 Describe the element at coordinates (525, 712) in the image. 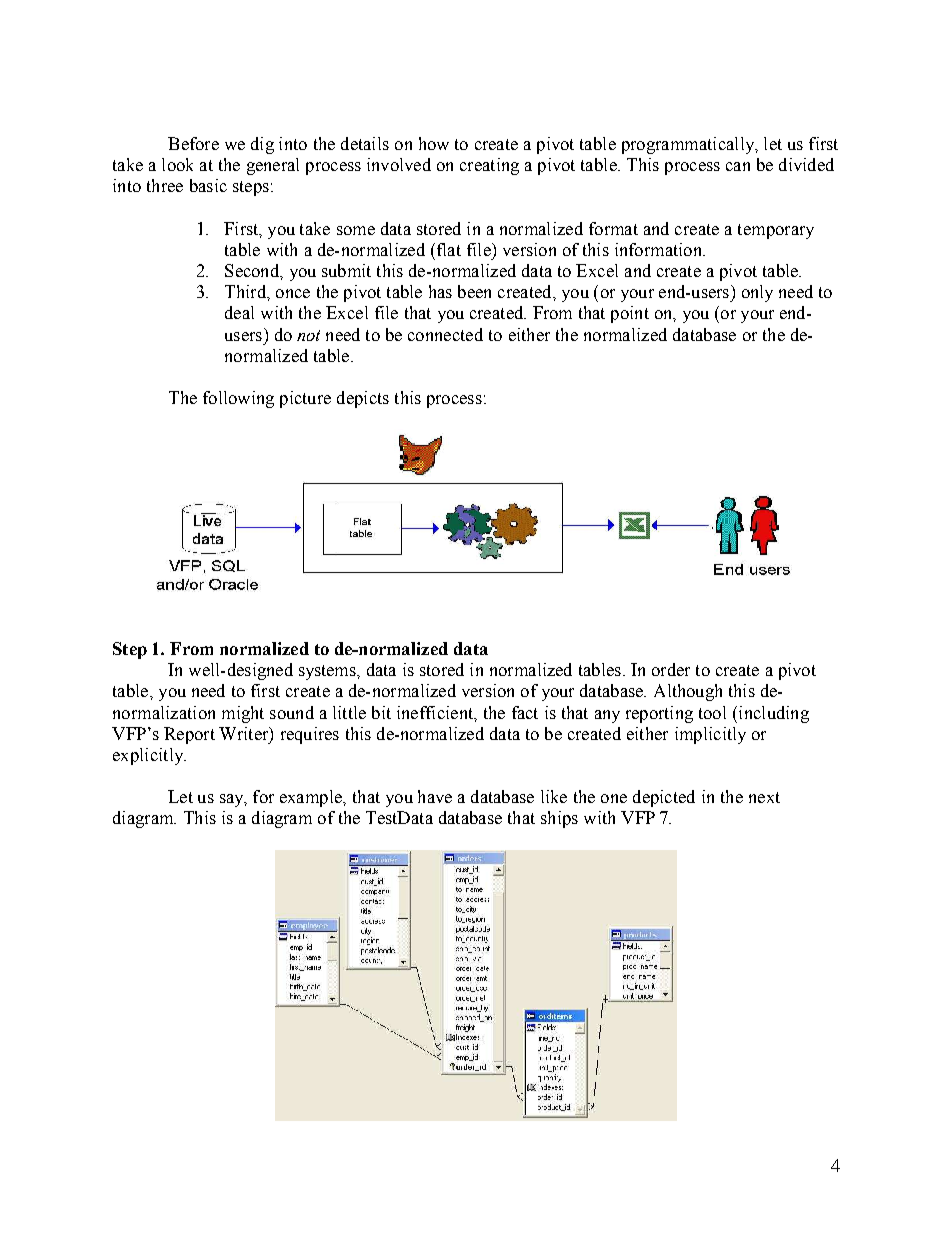

I see `fact` at that location.
